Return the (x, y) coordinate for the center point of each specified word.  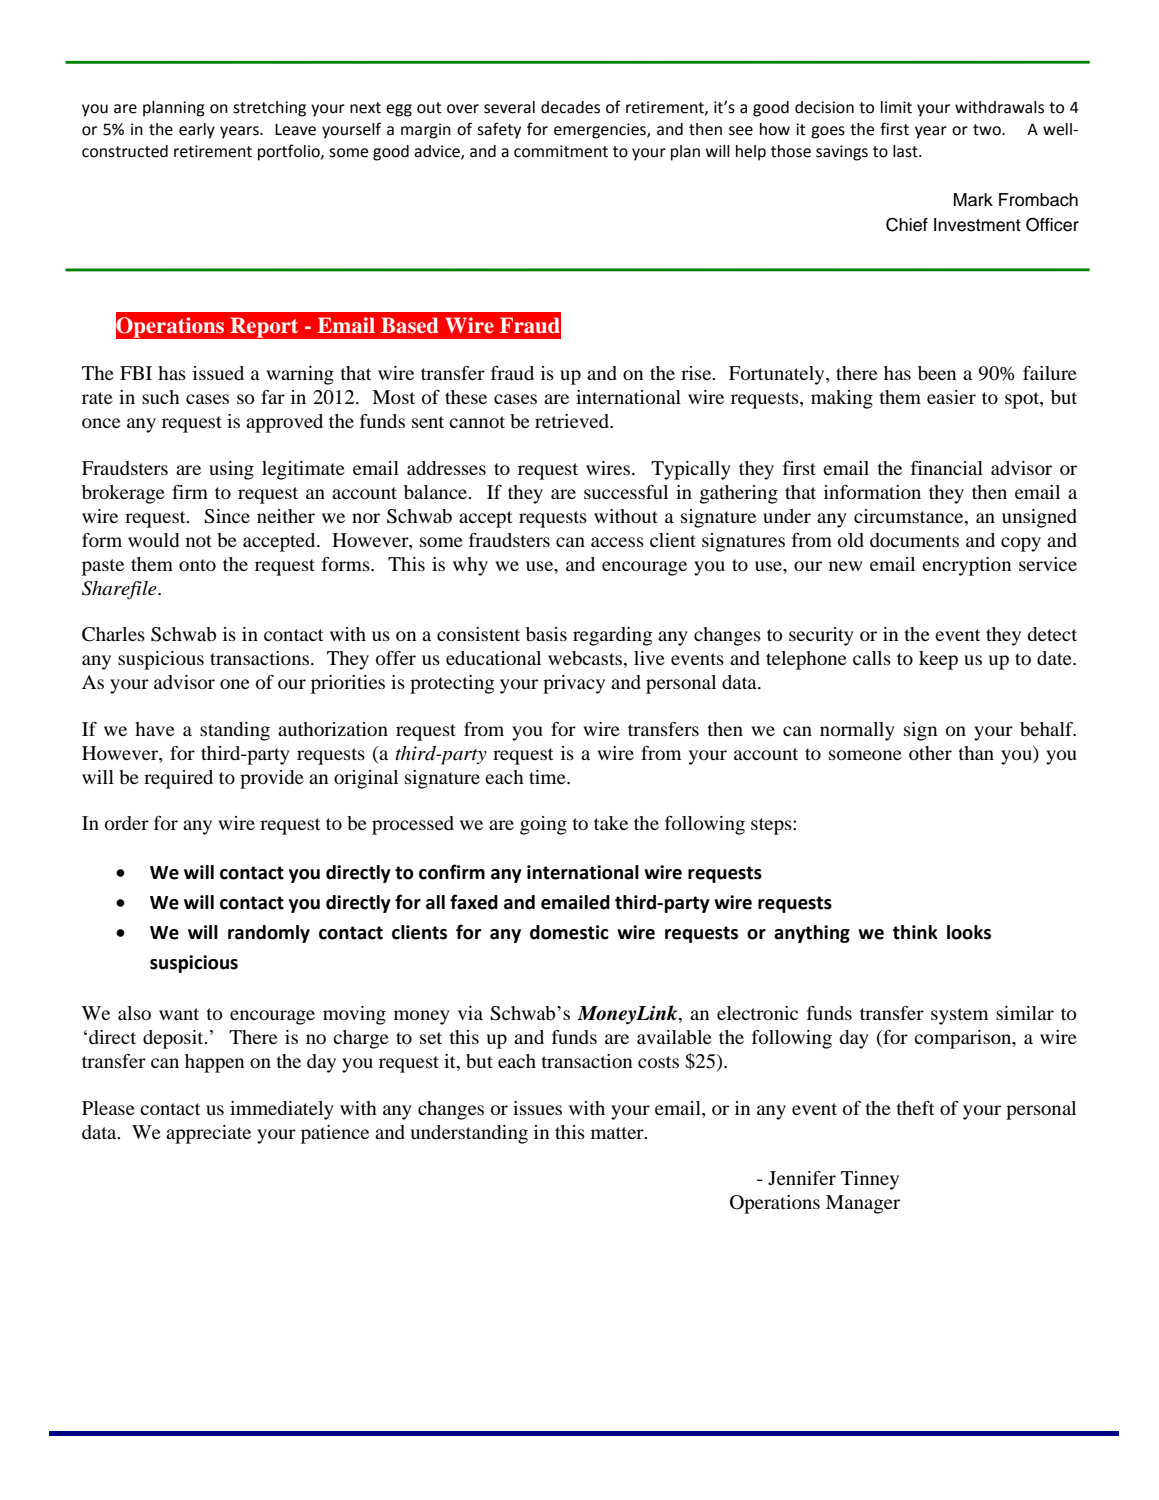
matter (618, 1133)
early (197, 131)
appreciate (208, 1134)
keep (938, 660)
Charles (113, 634)
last (906, 151)
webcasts (586, 659)
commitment (561, 151)
